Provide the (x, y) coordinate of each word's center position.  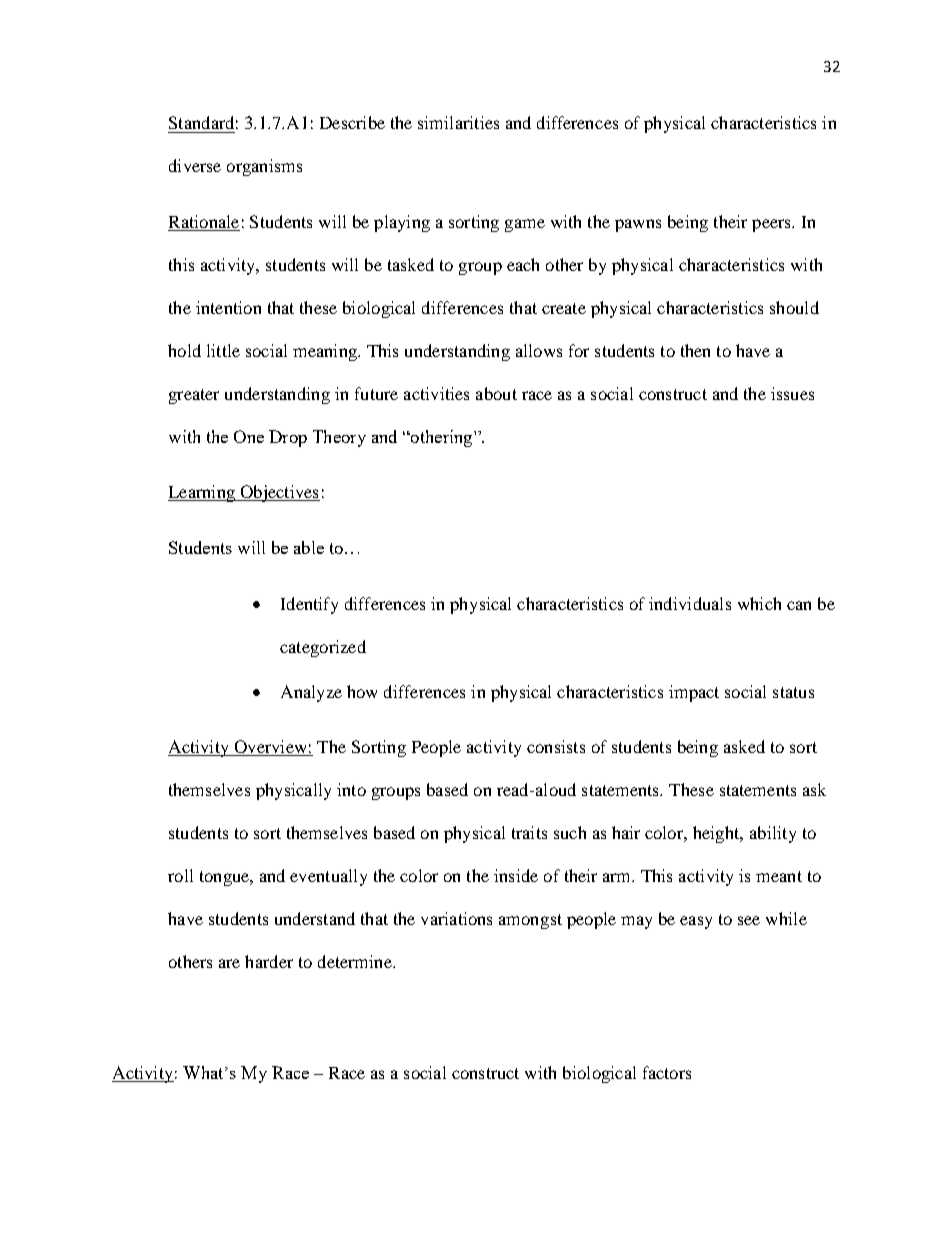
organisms (264, 167)
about (496, 393)
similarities (458, 122)
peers (772, 225)
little (223, 350)
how (362, 691)
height (717, 834)
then (695, 350)
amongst (530, 921)
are (229, 963)
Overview (270, 748)
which (759, 603)
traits (529, 832)
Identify (309, 605)
